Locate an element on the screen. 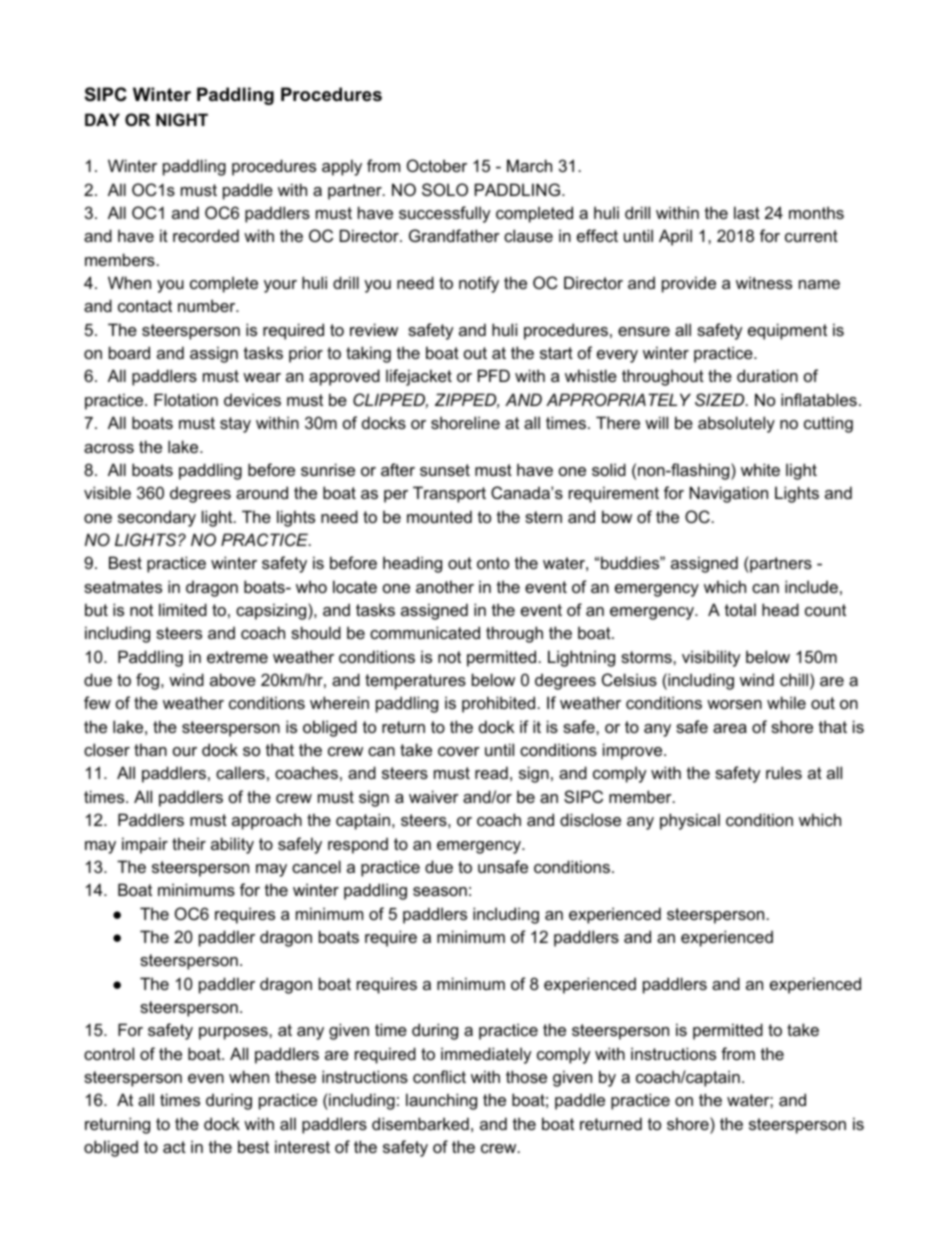 The width and height of the screenshot is (952, 1233). waiver is located at coordinates (434, 796).
